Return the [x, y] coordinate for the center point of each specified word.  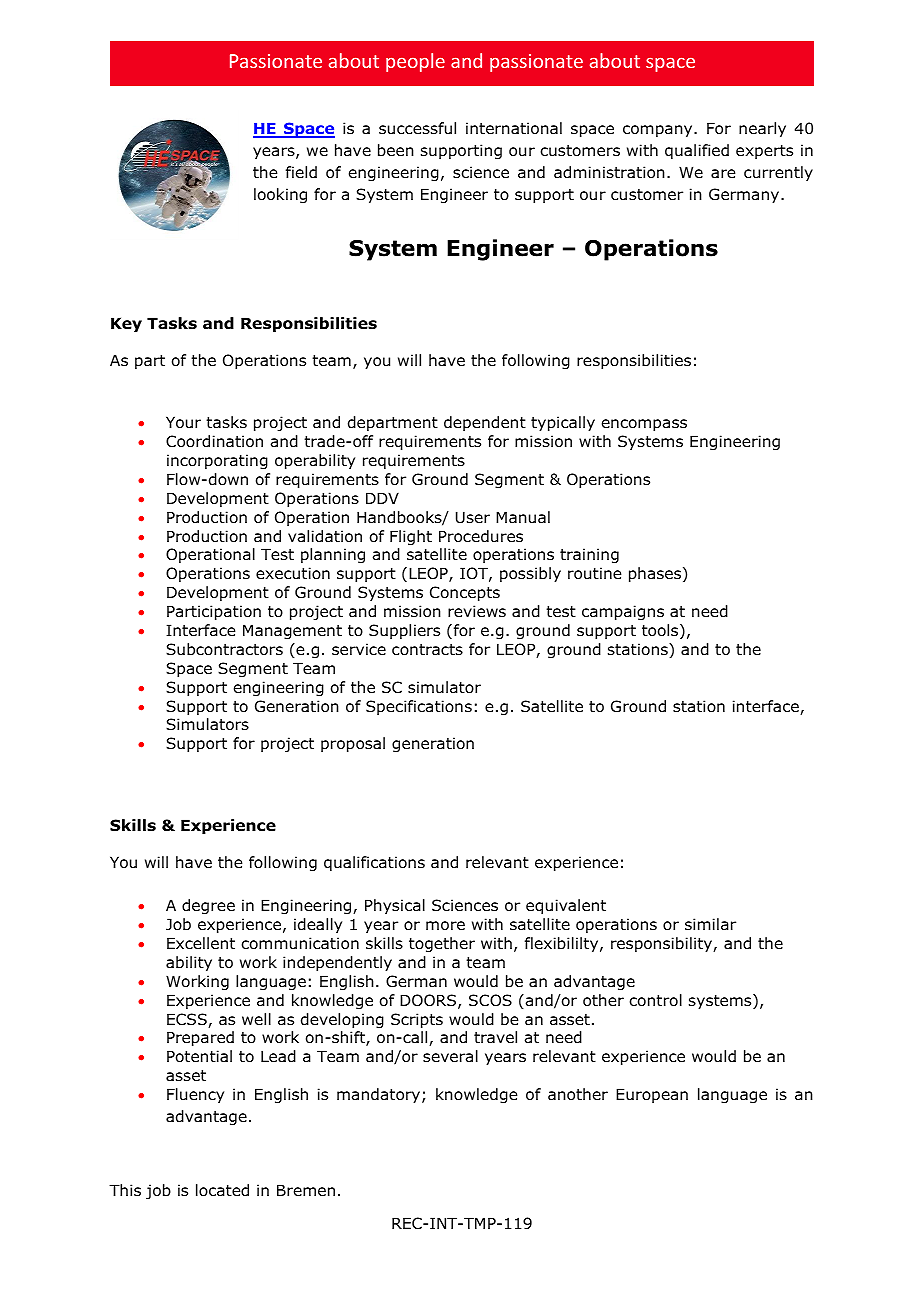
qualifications [374, 863]
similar [710, 924]
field [301, 172]
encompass [644, 425]
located [222, 1190]
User [473, 517]
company [659, 131]
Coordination [214, 441]
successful [417, 128]
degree [208, 906]
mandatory [380, 1095]
